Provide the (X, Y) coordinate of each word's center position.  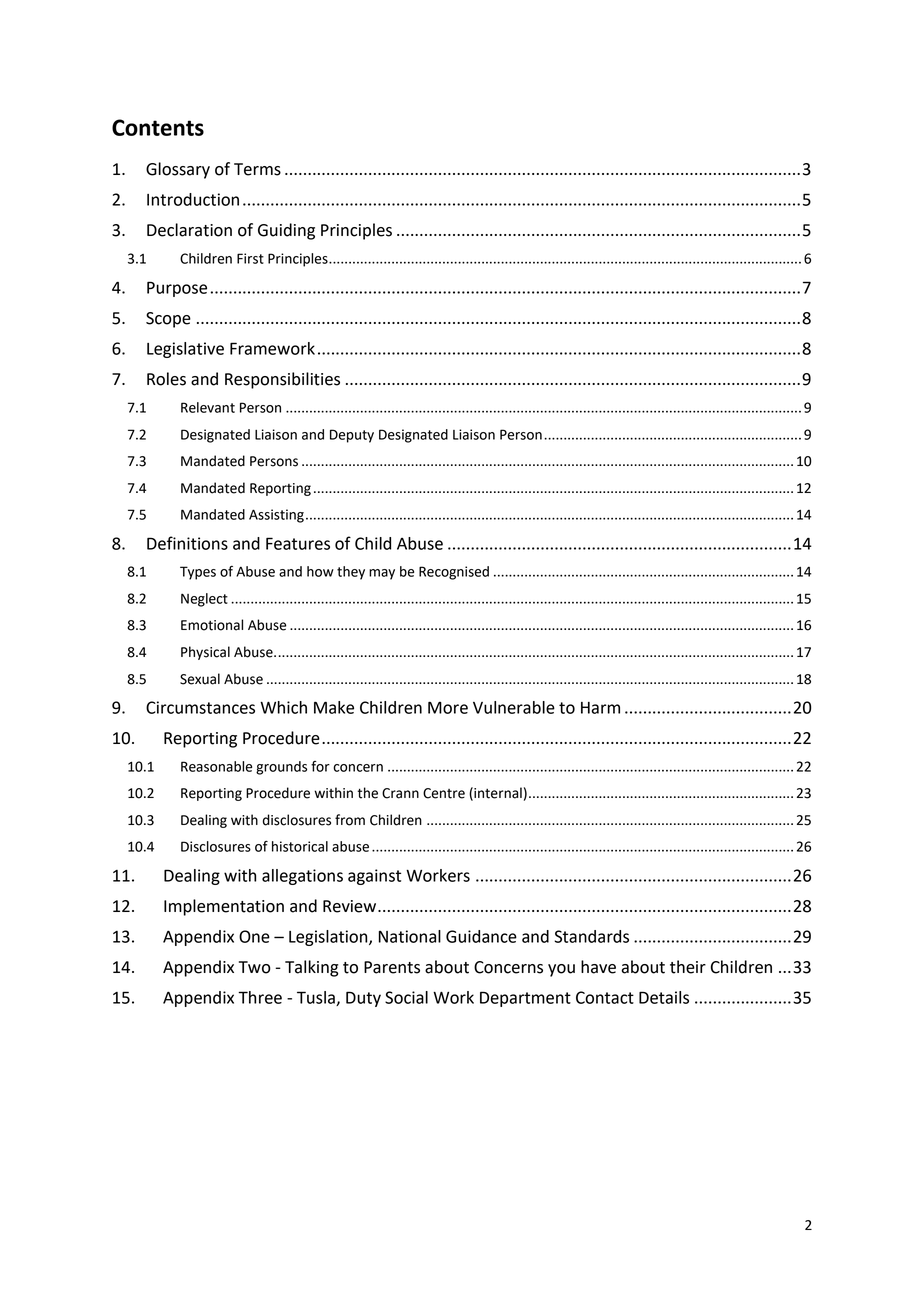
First (250, 258)
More (448, 707)
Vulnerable (514, 707)
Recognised (454, 573)
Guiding (286, 231)
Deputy (352, 436)
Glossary (178, 170)
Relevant (208, 407)
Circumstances (200, 707)
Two (255, 967)
